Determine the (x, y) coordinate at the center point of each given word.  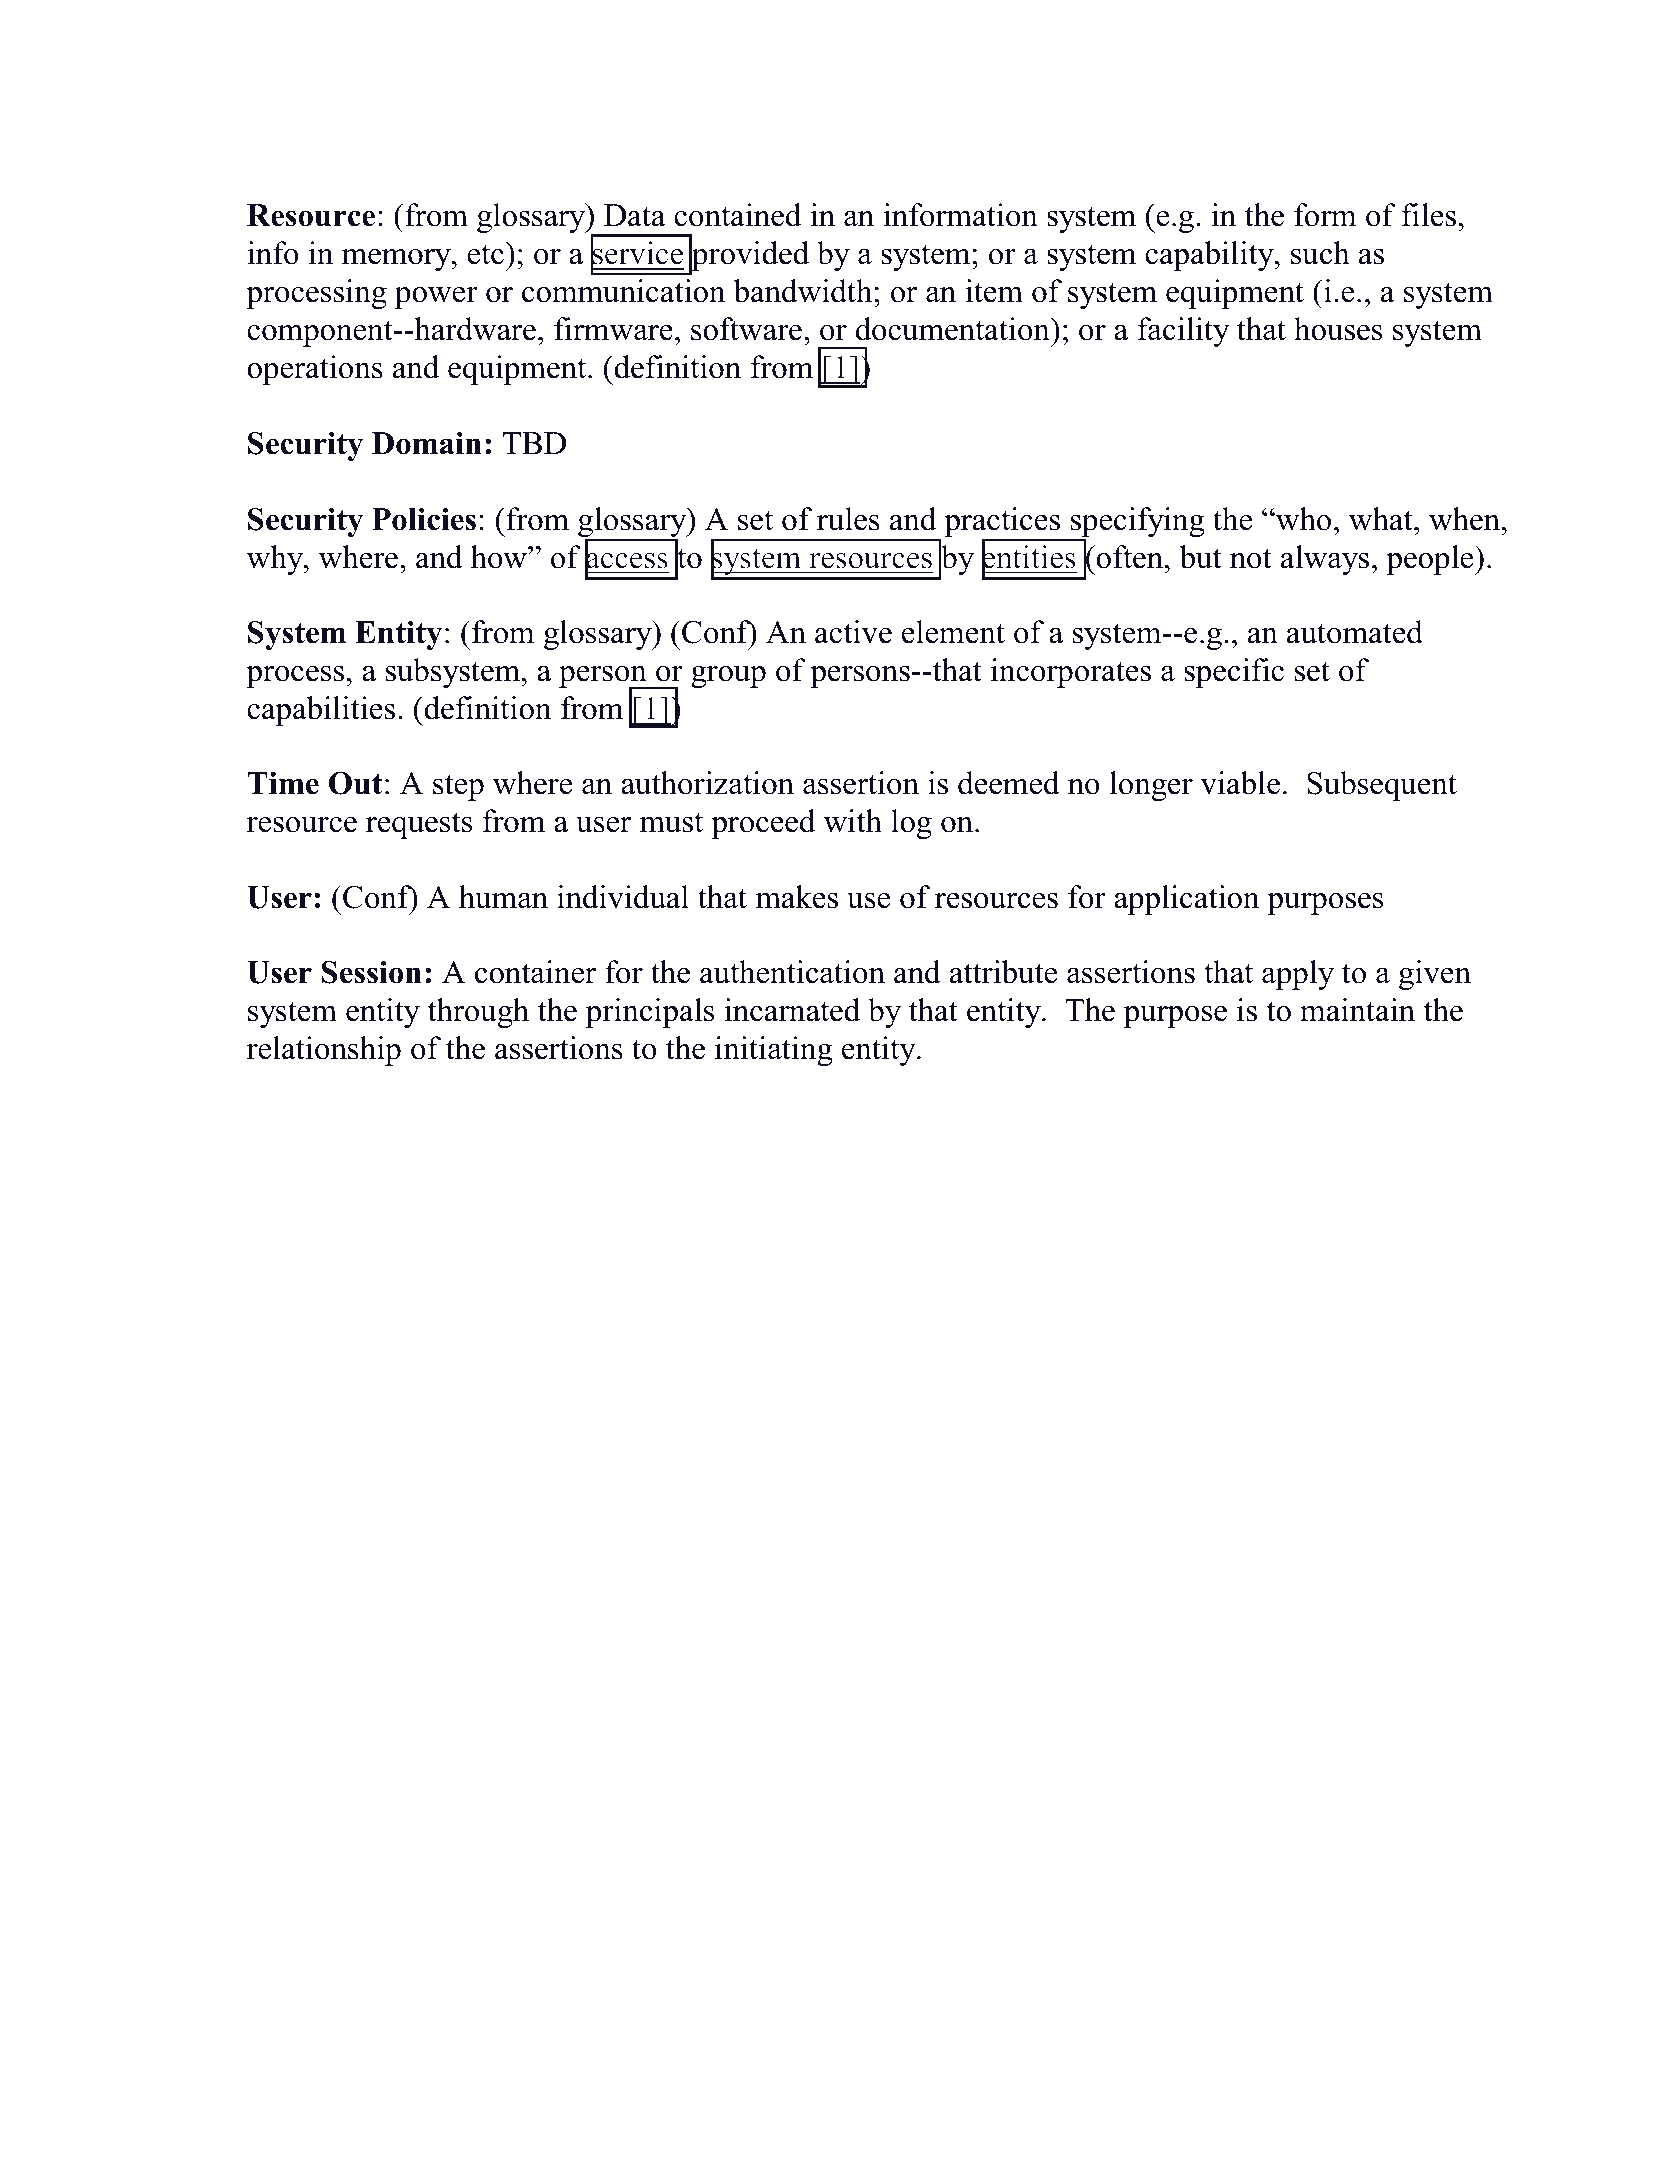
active (853, 632)
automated (1355, 632)
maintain (1357, 1010)
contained (737, 215)
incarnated (792, 1010)
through (478, 1013)
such (1320, 253)
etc (485, 255)
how (500, 557)
